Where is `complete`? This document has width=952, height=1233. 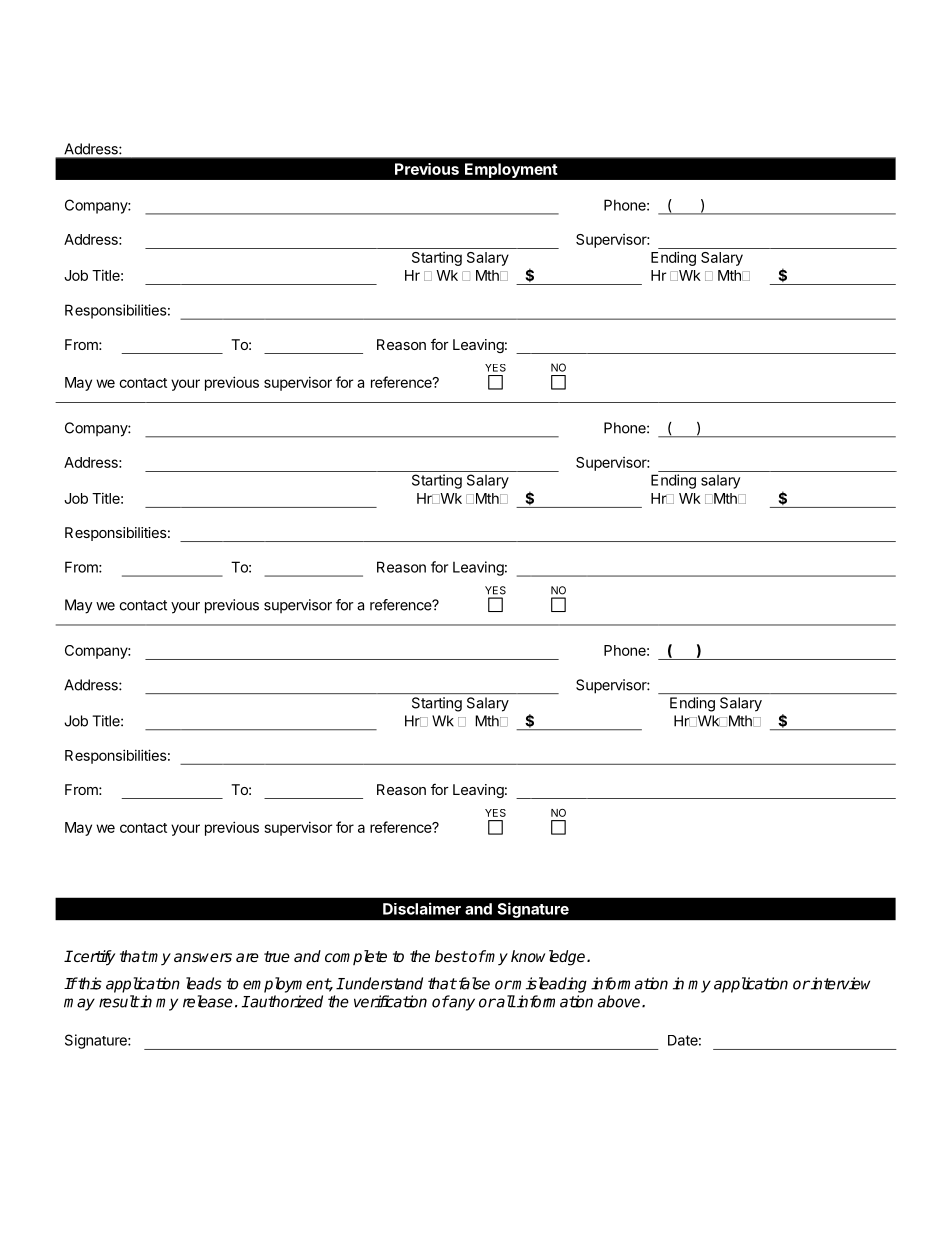 complete is located at coordinates (356, 957).
